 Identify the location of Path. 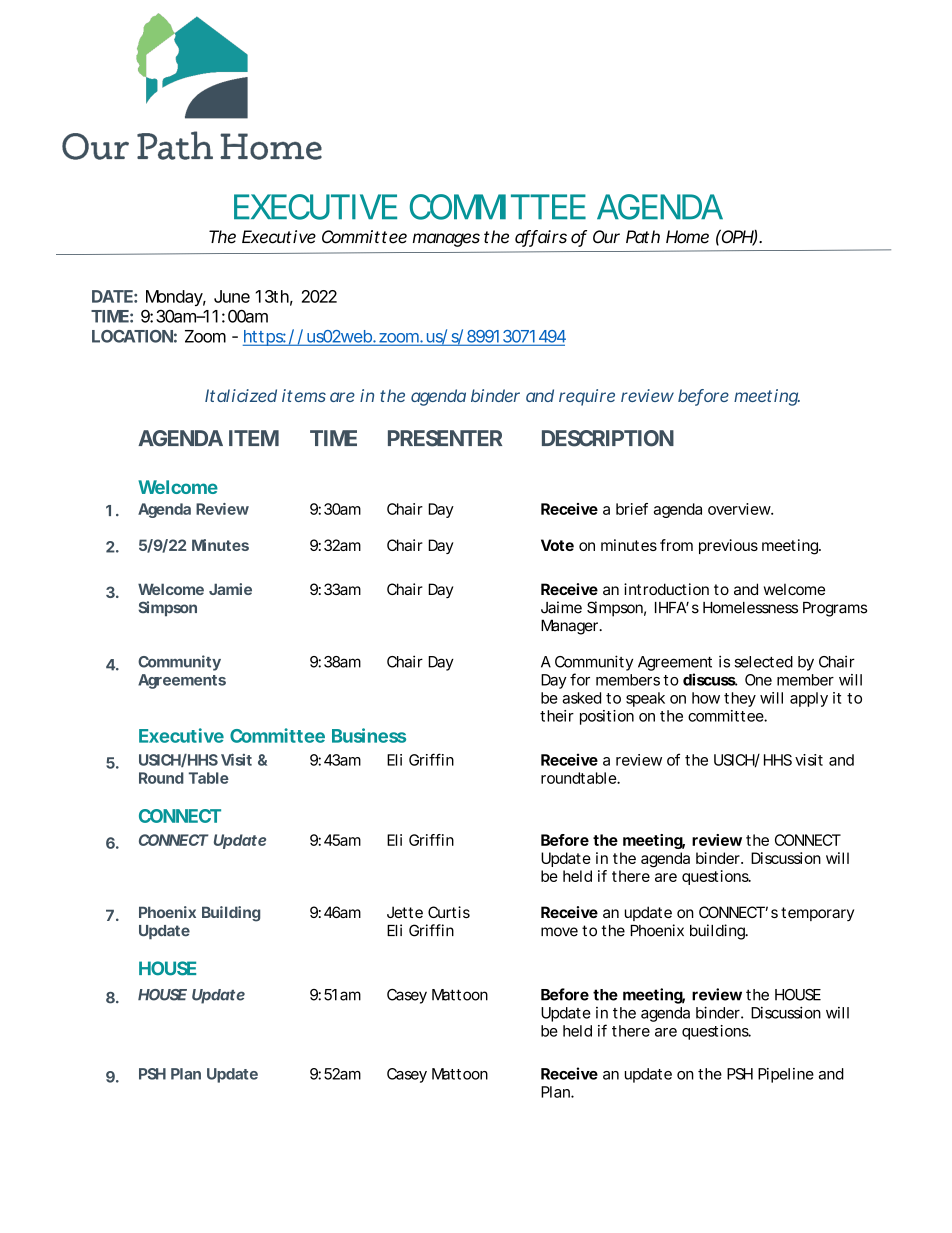
(643, 237).
